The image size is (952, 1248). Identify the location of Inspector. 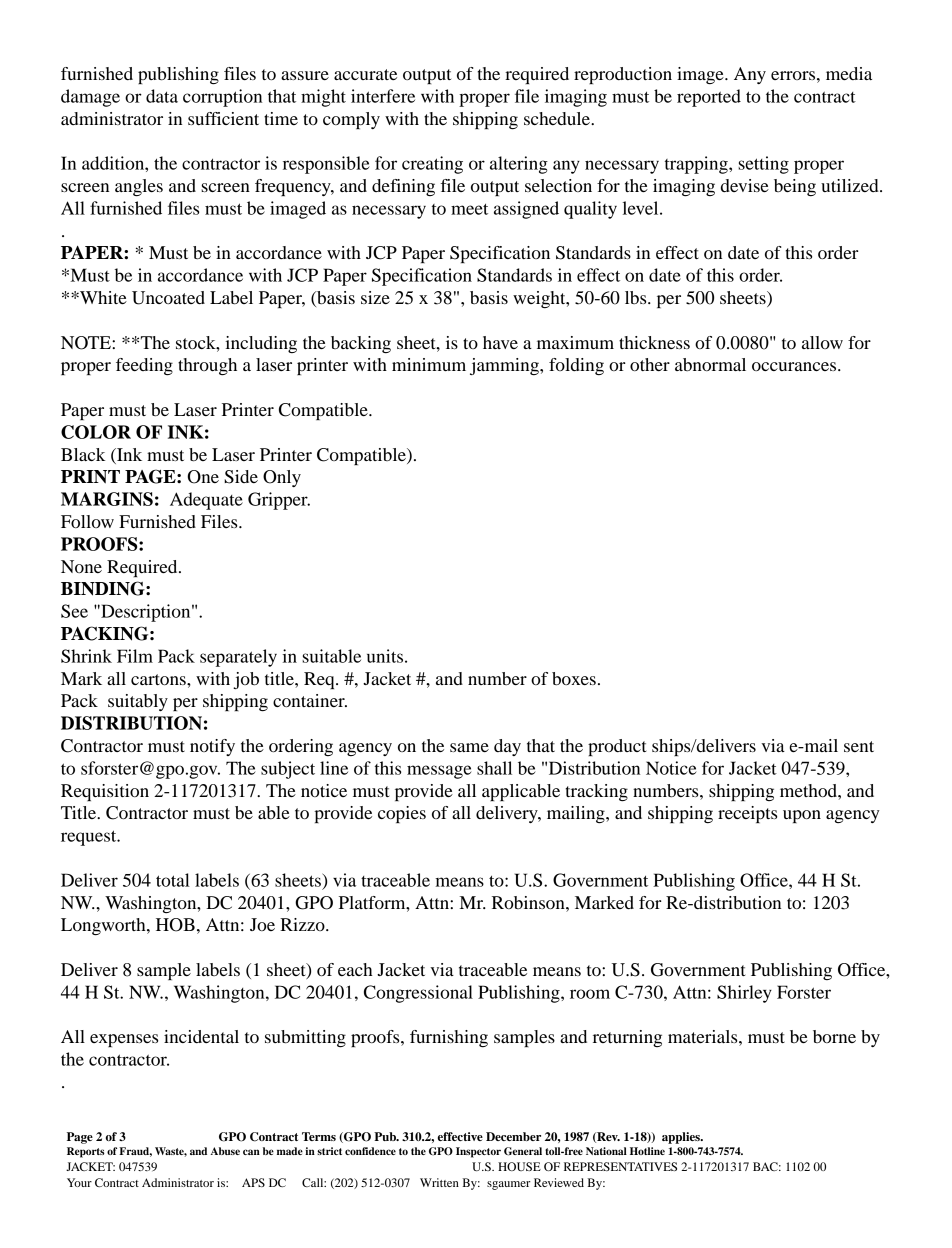
(478, 1152).
